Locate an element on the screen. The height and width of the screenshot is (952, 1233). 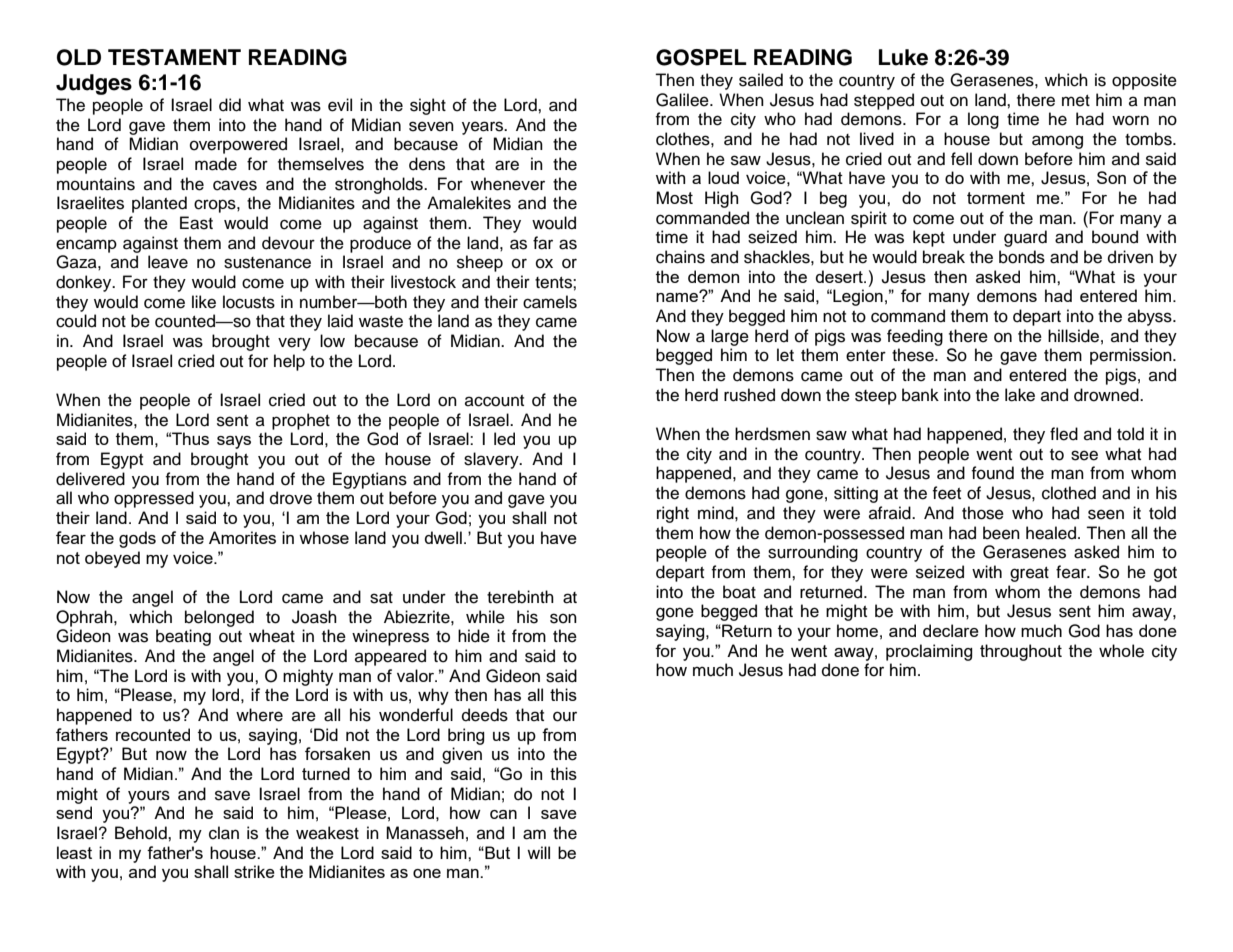
help is located at coordinates (289, 362).
